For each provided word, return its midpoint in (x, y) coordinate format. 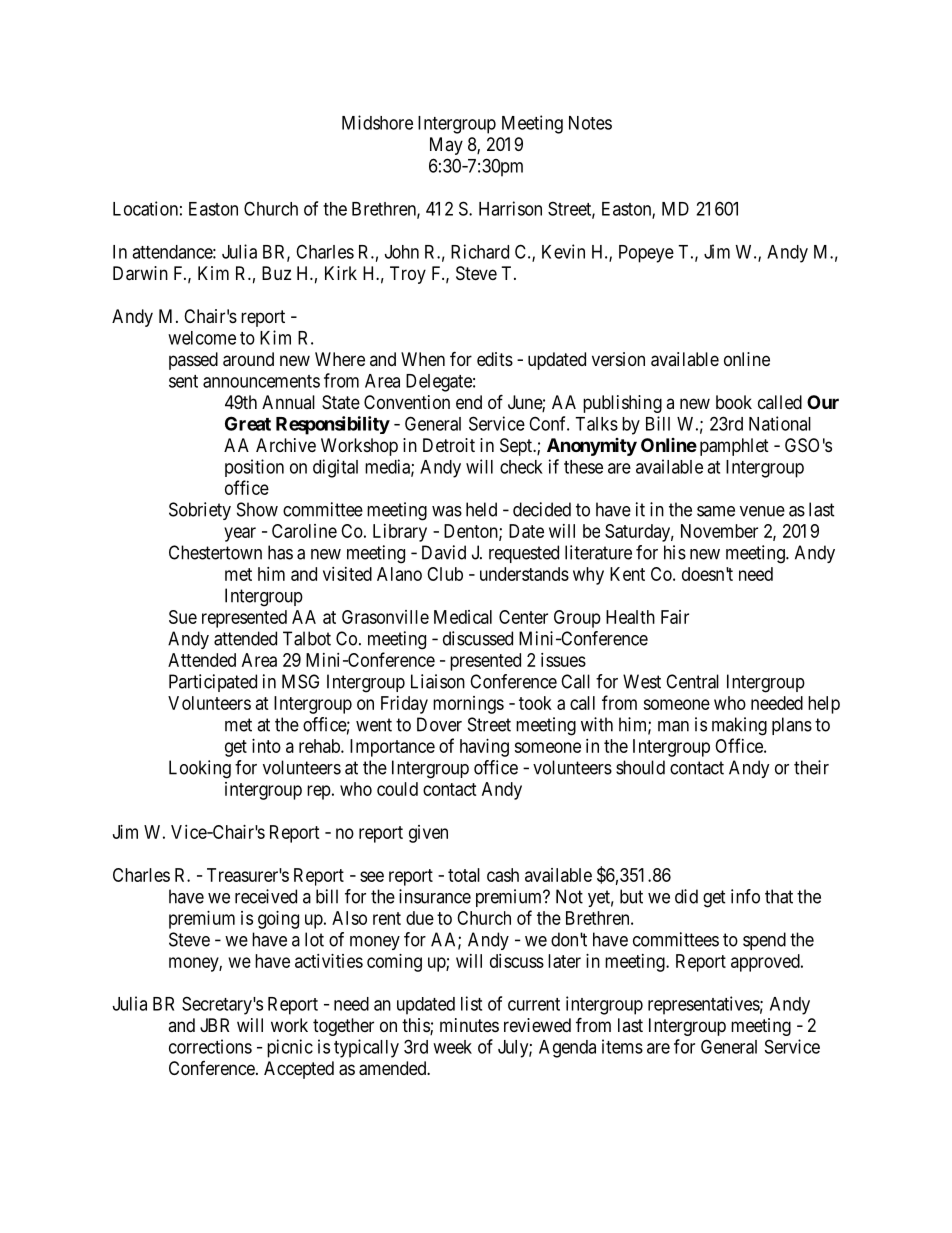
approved (766, 963)
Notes (590, 123)
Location (145, 208)
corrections (210, 1046)
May (446, 146)
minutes (469, 1025)
